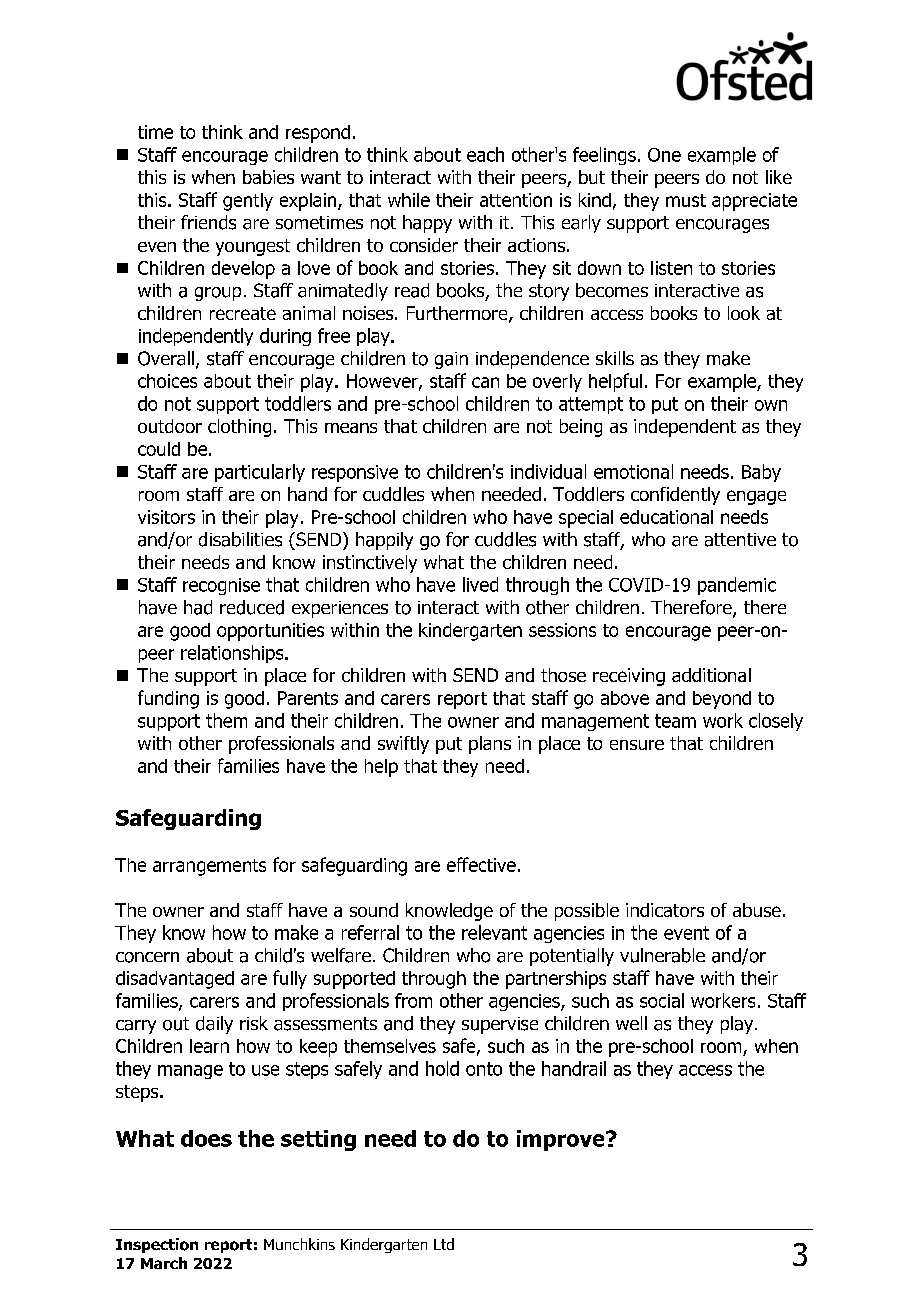 This page has width=924, height=1310. Describe the element at coordinates (481, 864) in the page. I see `effective` at that location.
